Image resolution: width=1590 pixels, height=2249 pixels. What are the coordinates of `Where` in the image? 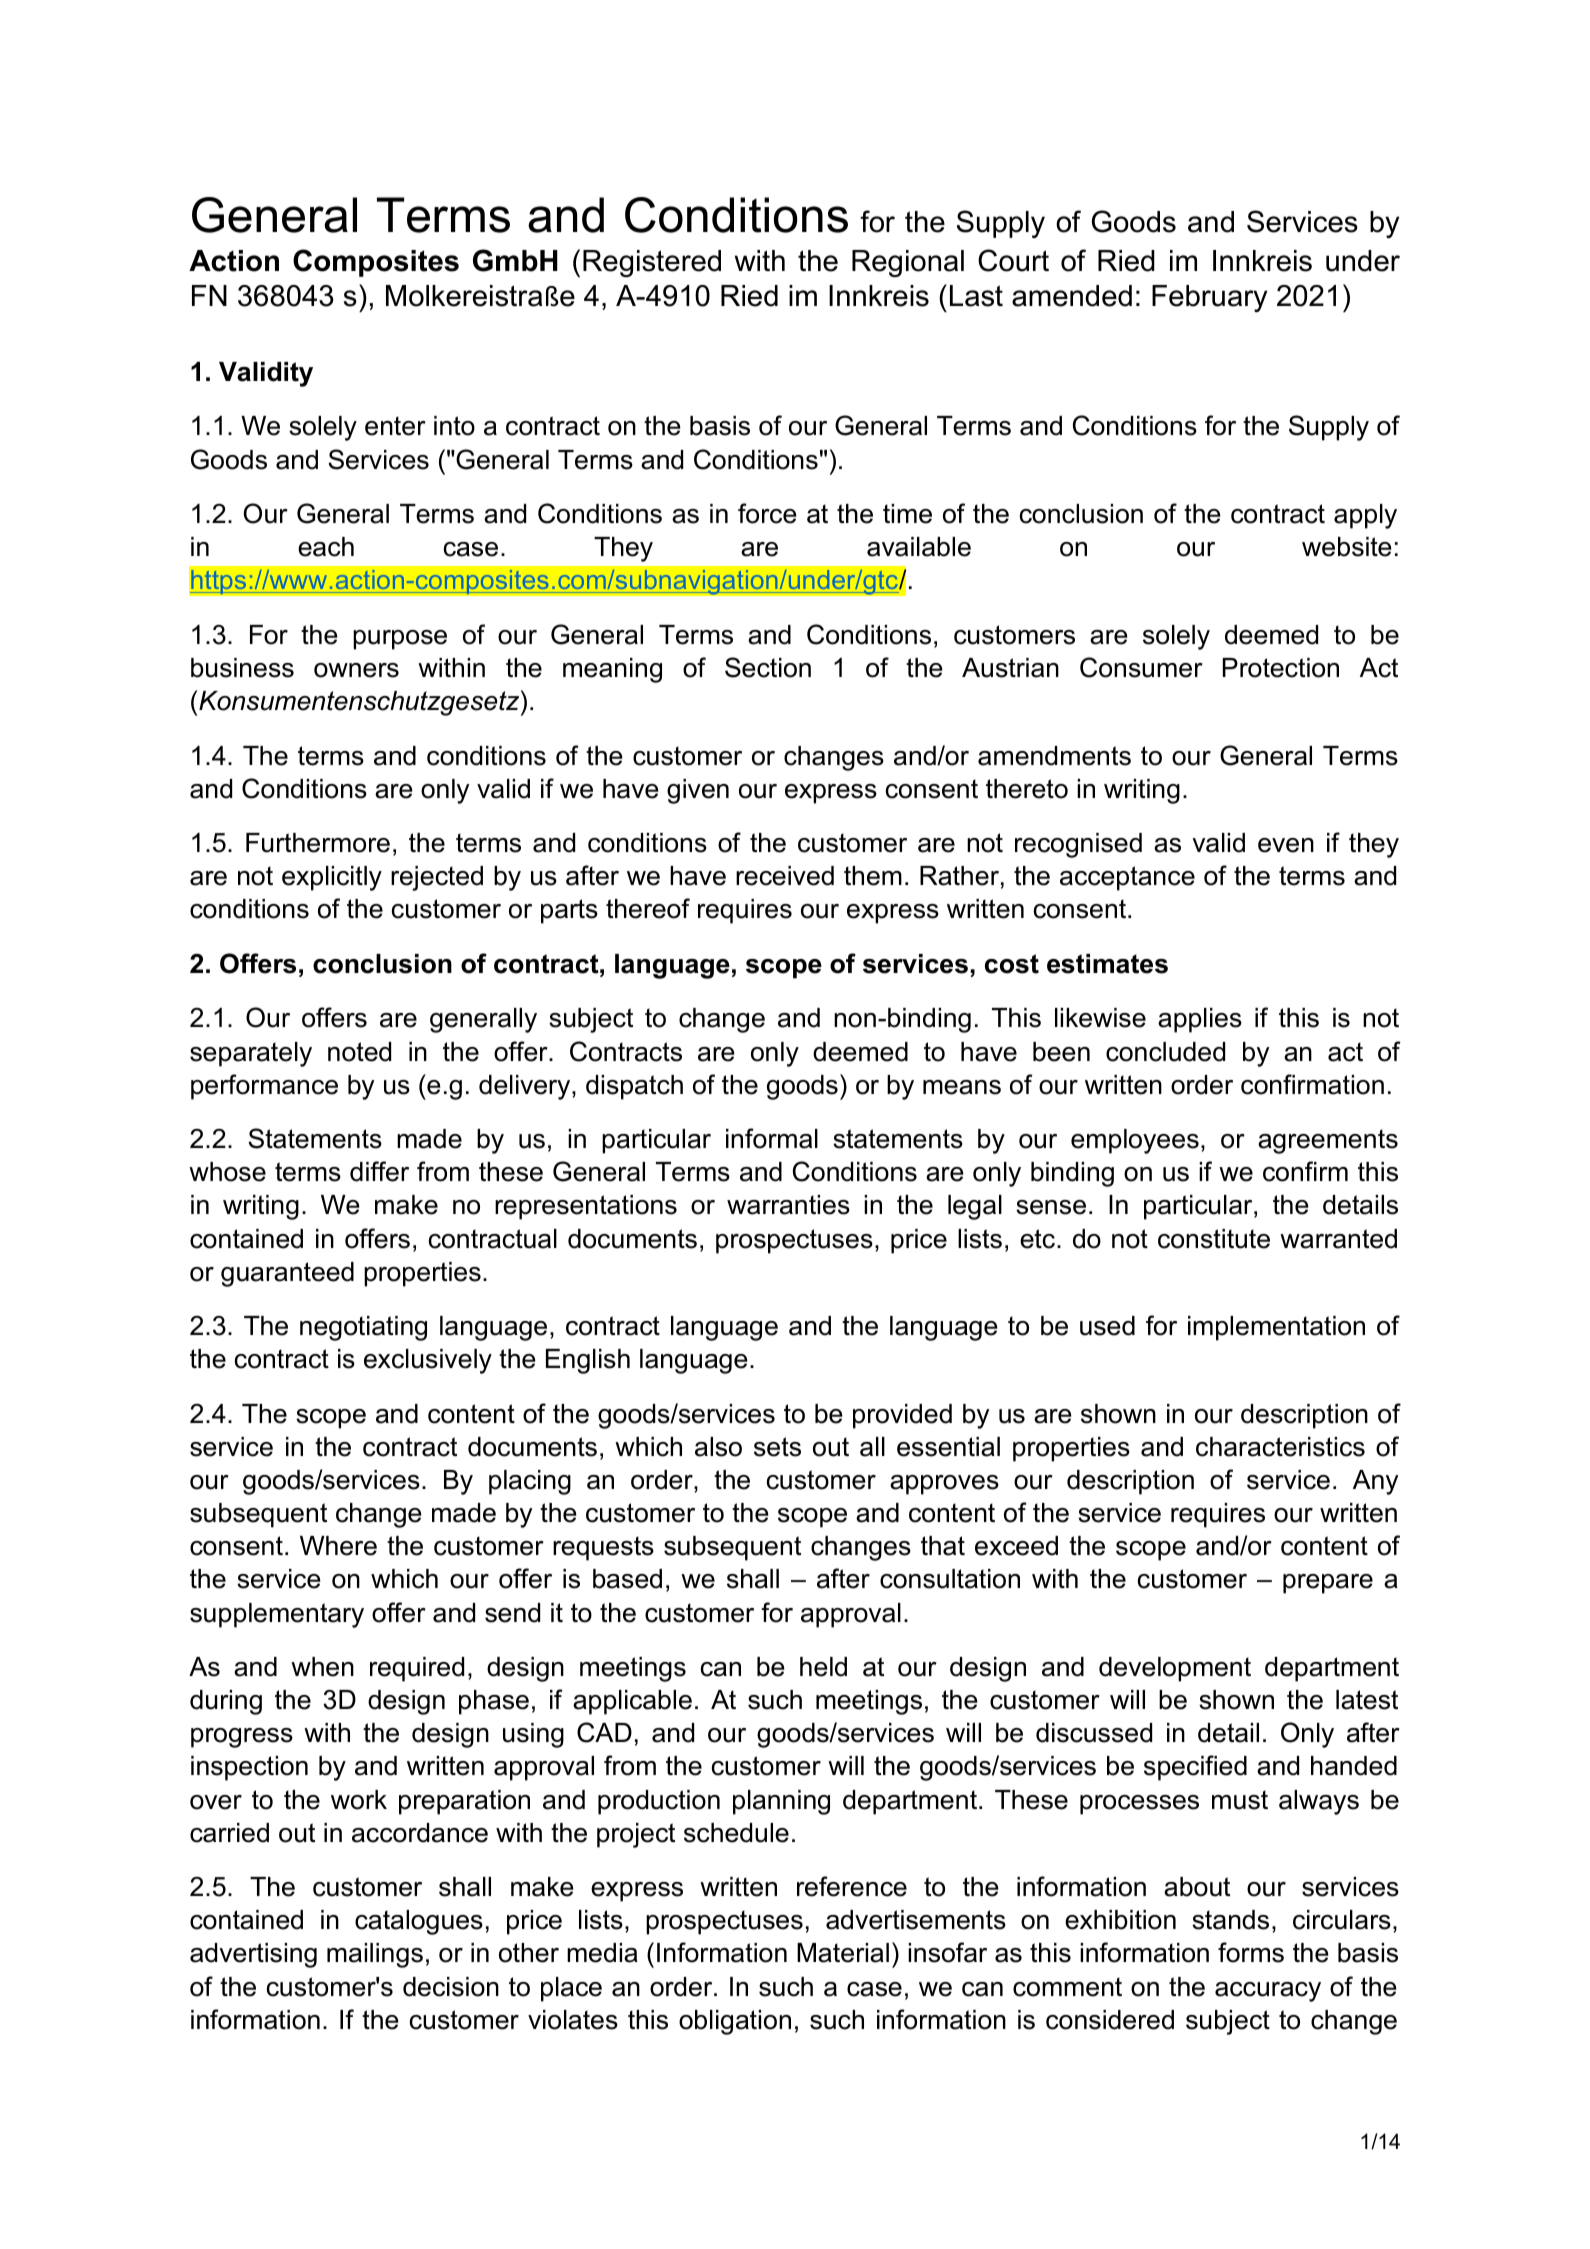 It's located at (338, 1546).
